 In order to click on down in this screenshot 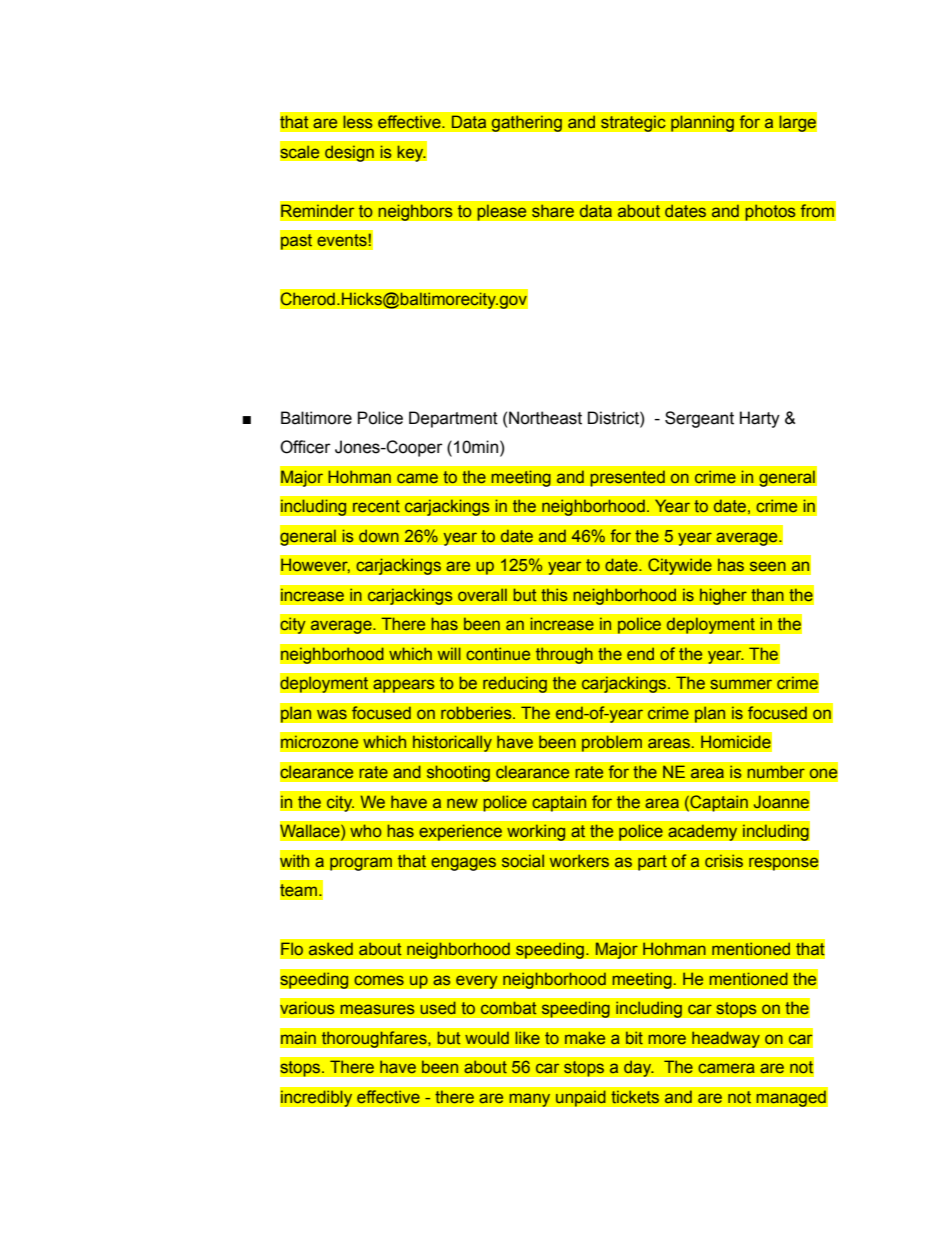, I will do `click(379, 535)`.
